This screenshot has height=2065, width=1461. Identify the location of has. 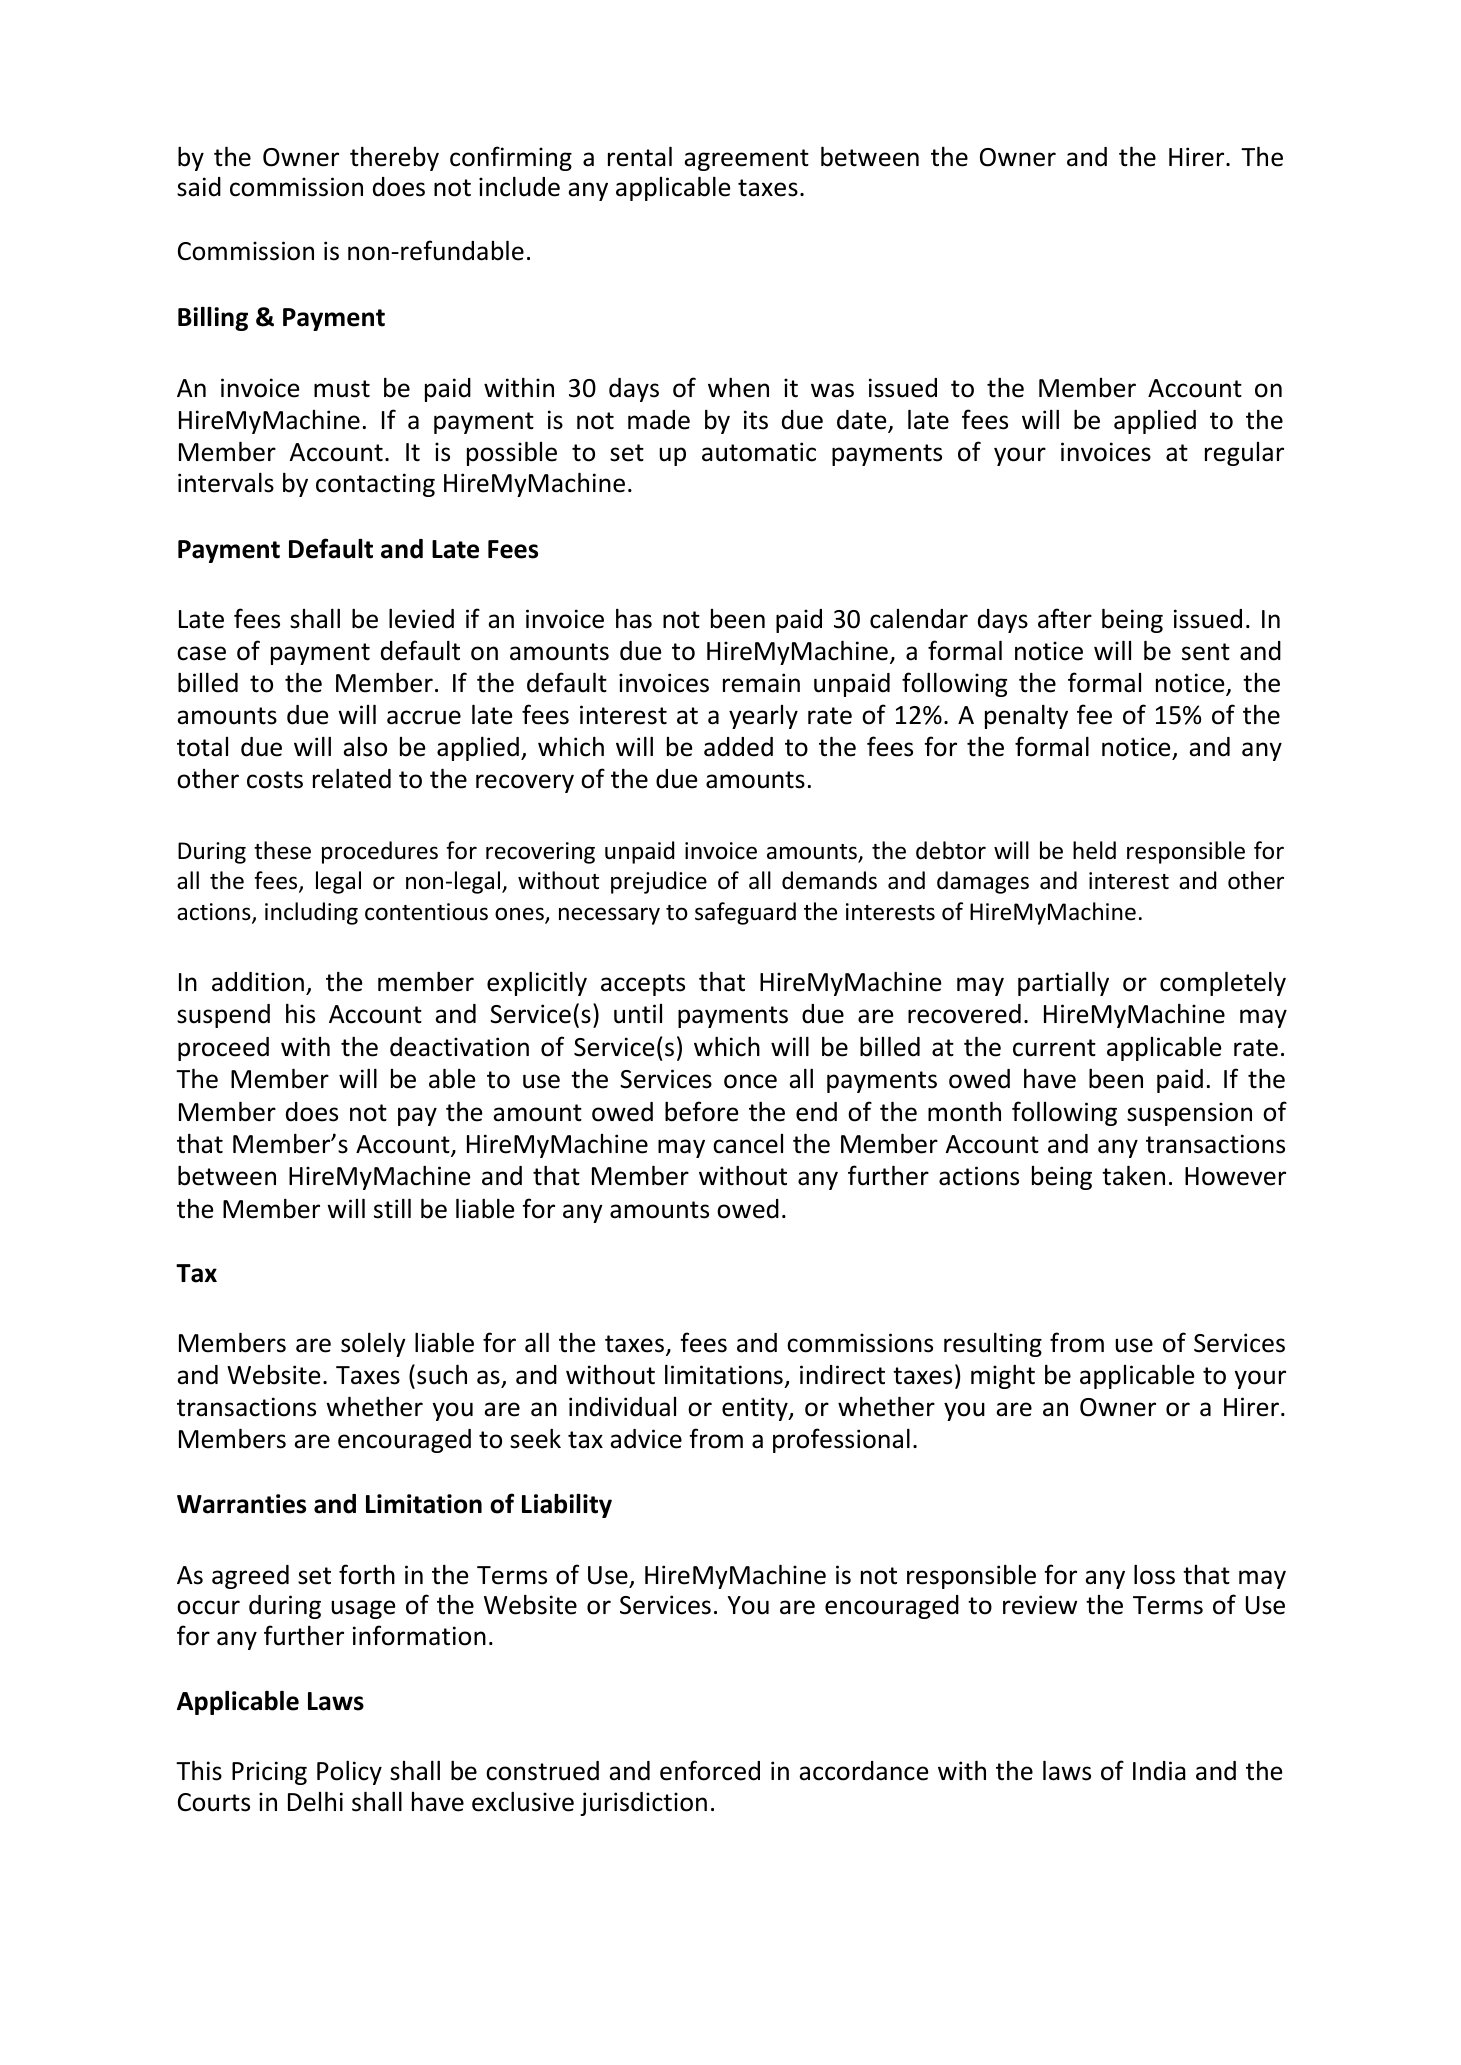
(634, 618).
